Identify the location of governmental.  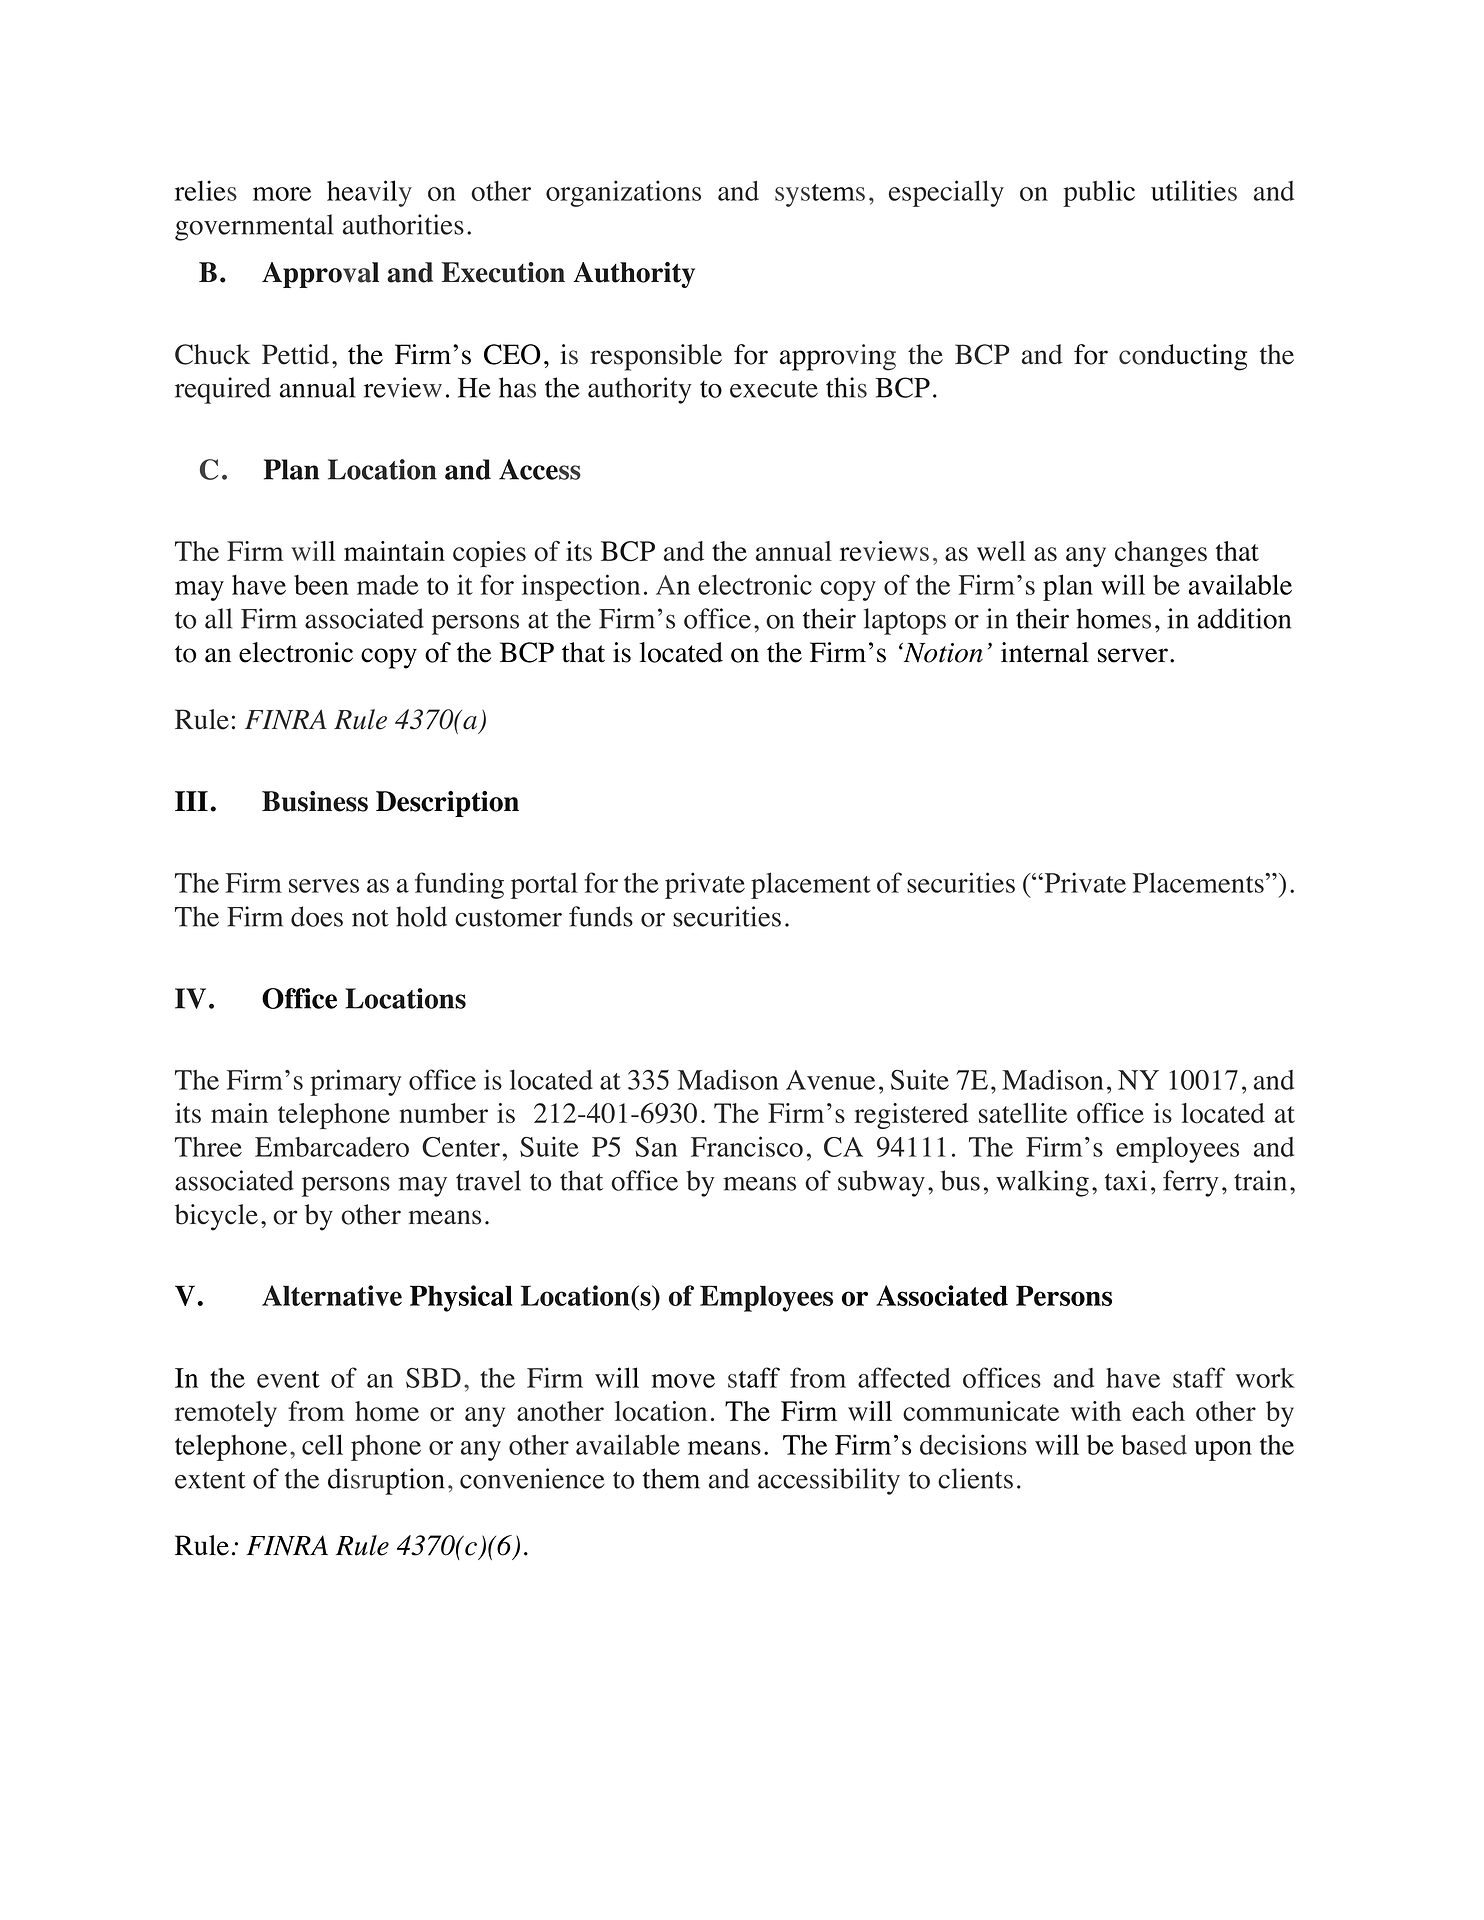
(254, 227).
